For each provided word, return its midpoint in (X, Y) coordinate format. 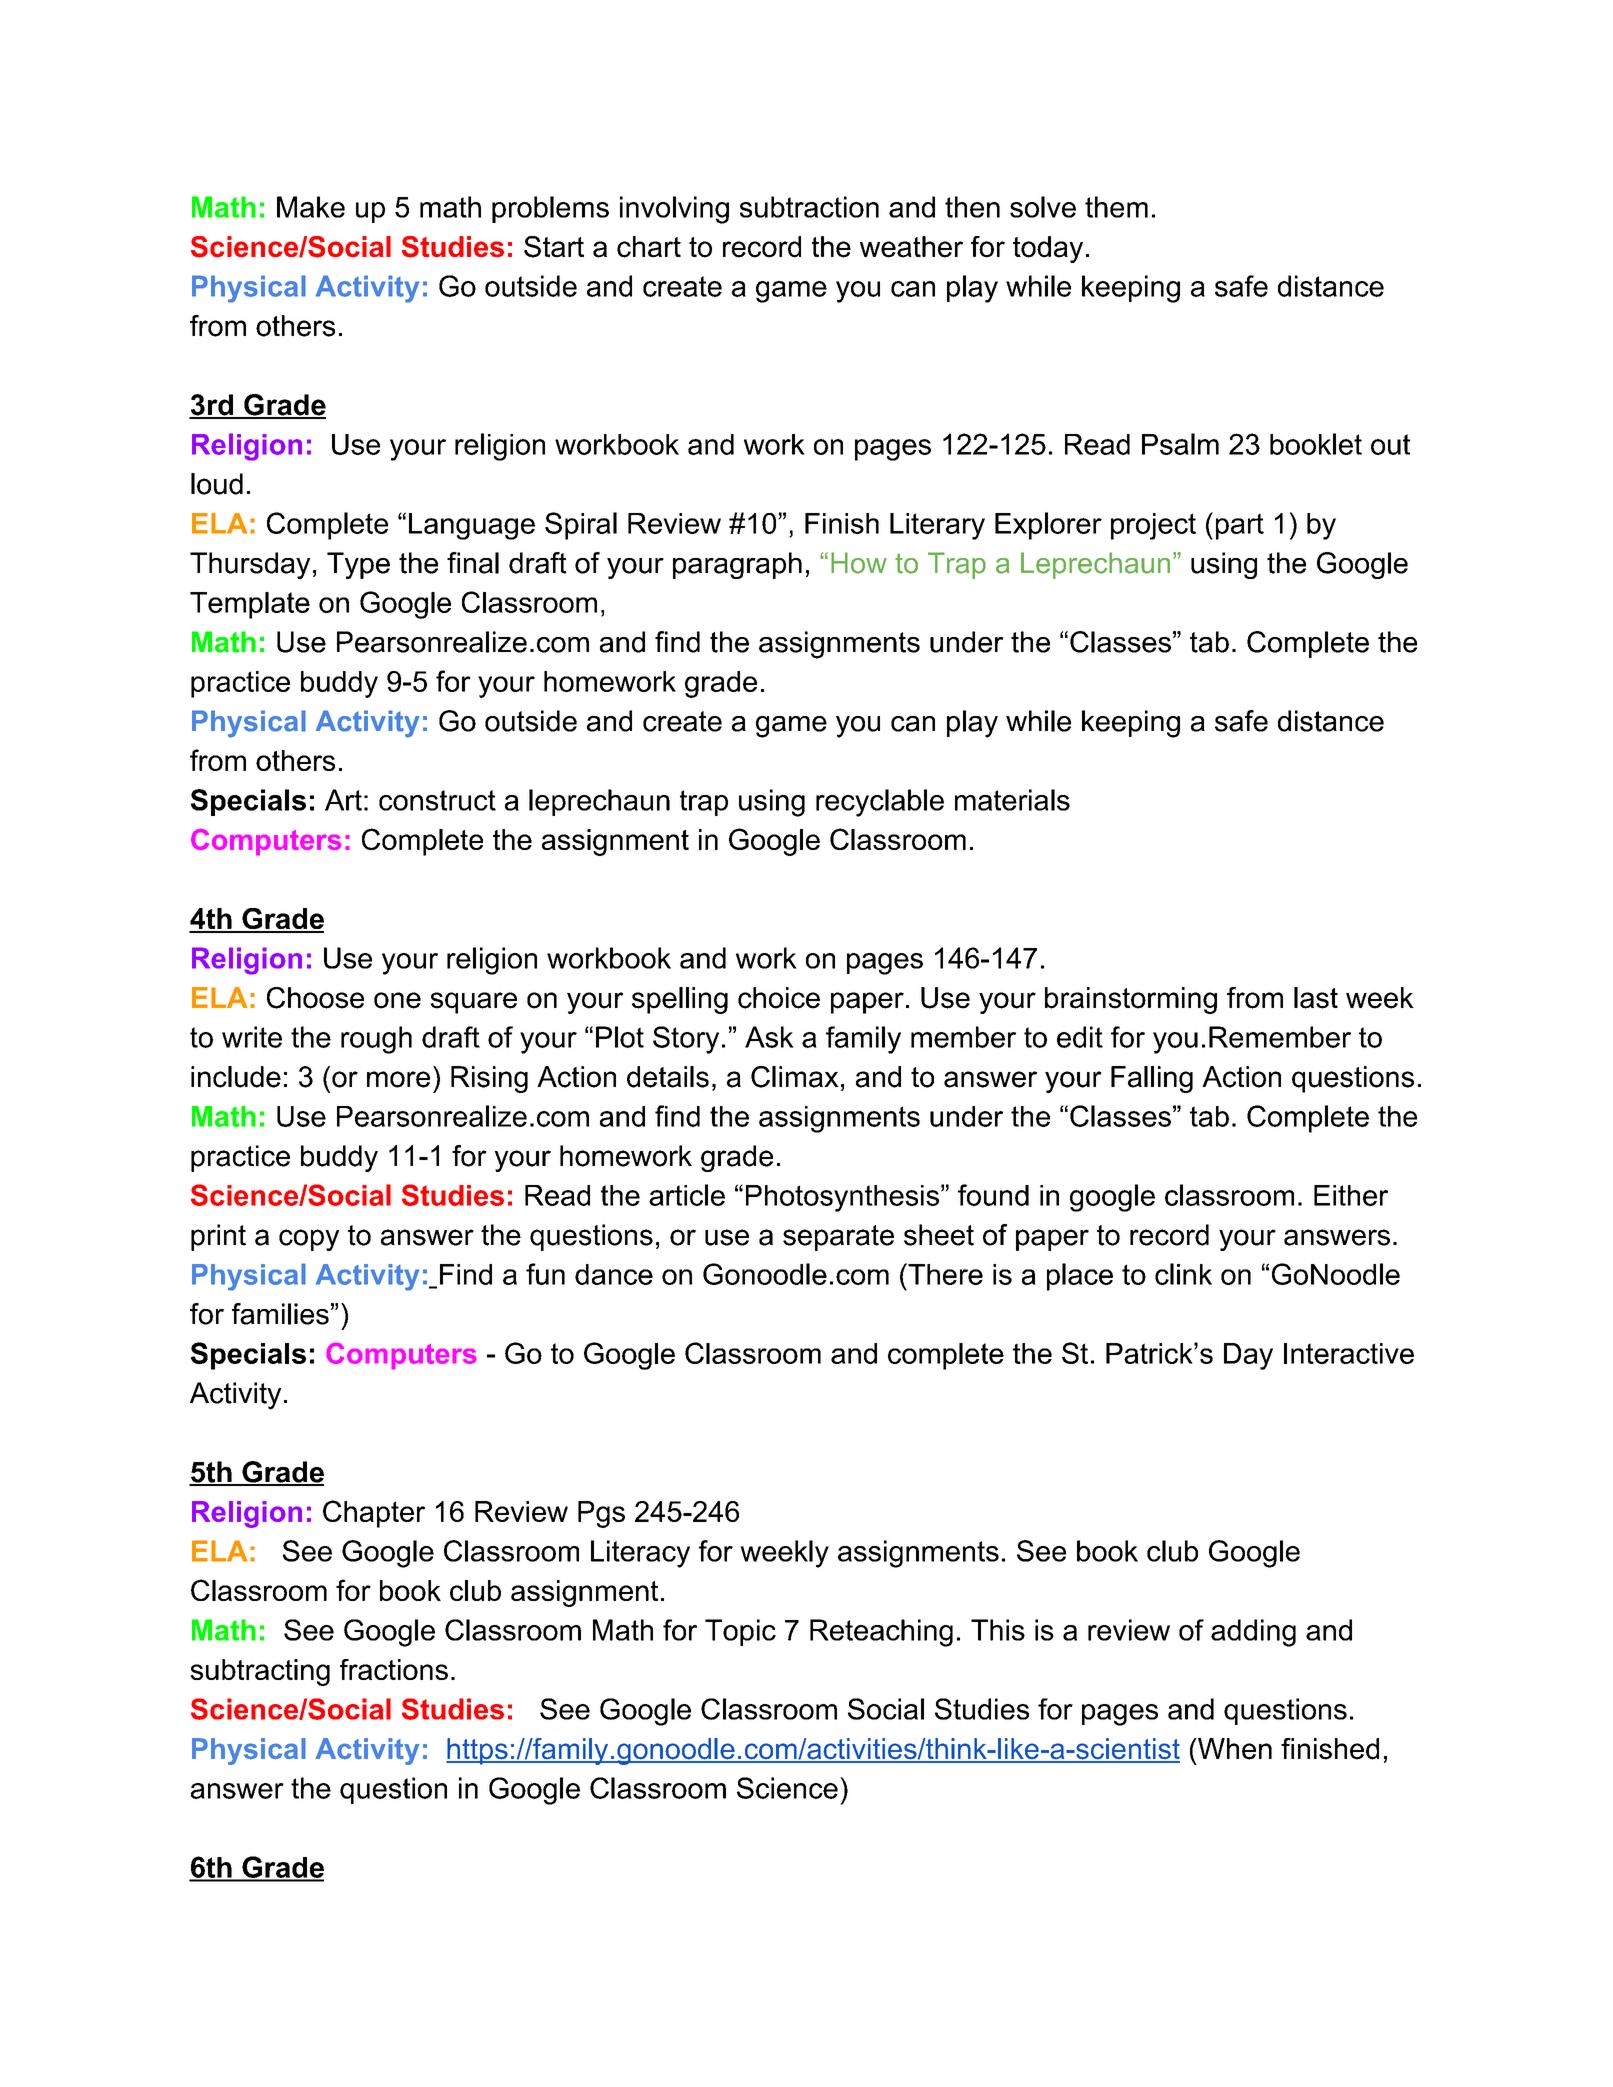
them (1116, 207)
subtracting (260, 1672)
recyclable (880, 803)
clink (1183, 1274)
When (1234, 1749)
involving (674, 210)
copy (309, 1240)
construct (437, 800)
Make (311, 207)
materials (1012, 800)
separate (838, 1238)
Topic (740, 1632)
